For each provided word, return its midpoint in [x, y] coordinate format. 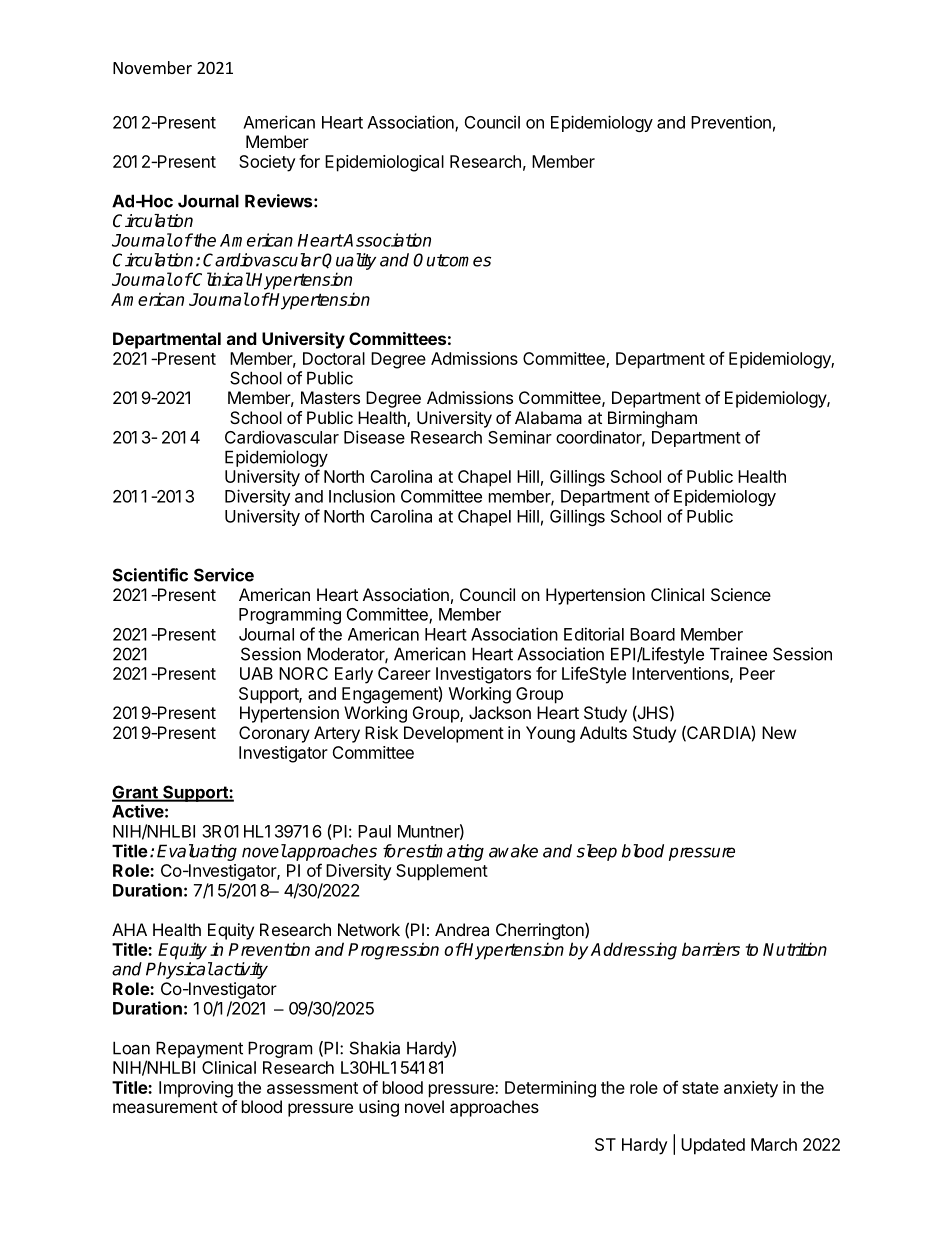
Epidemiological [384, 163]
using [379, 1108]
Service [224, 575]
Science [741, 594]
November [152, 67]
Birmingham [652, 419]
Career [404, 673]
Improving [196, 1089]
